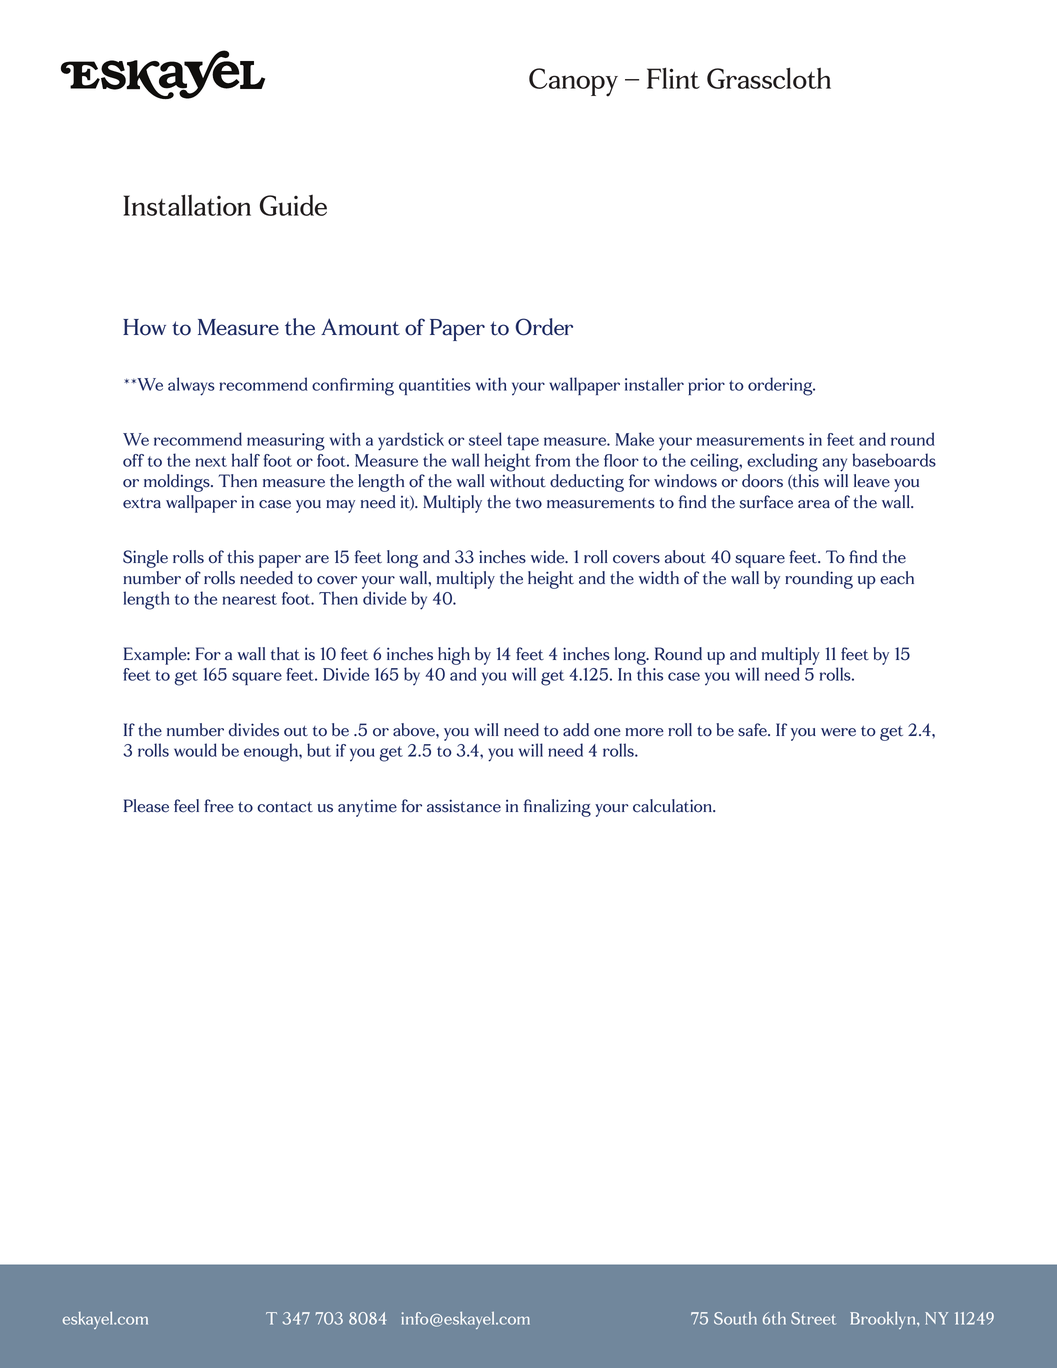 This screenshot has width=1057, height=1368. Describe the element at coordinates (884, 1320) in the screenshot. I see `Brooklyn` at that location.
